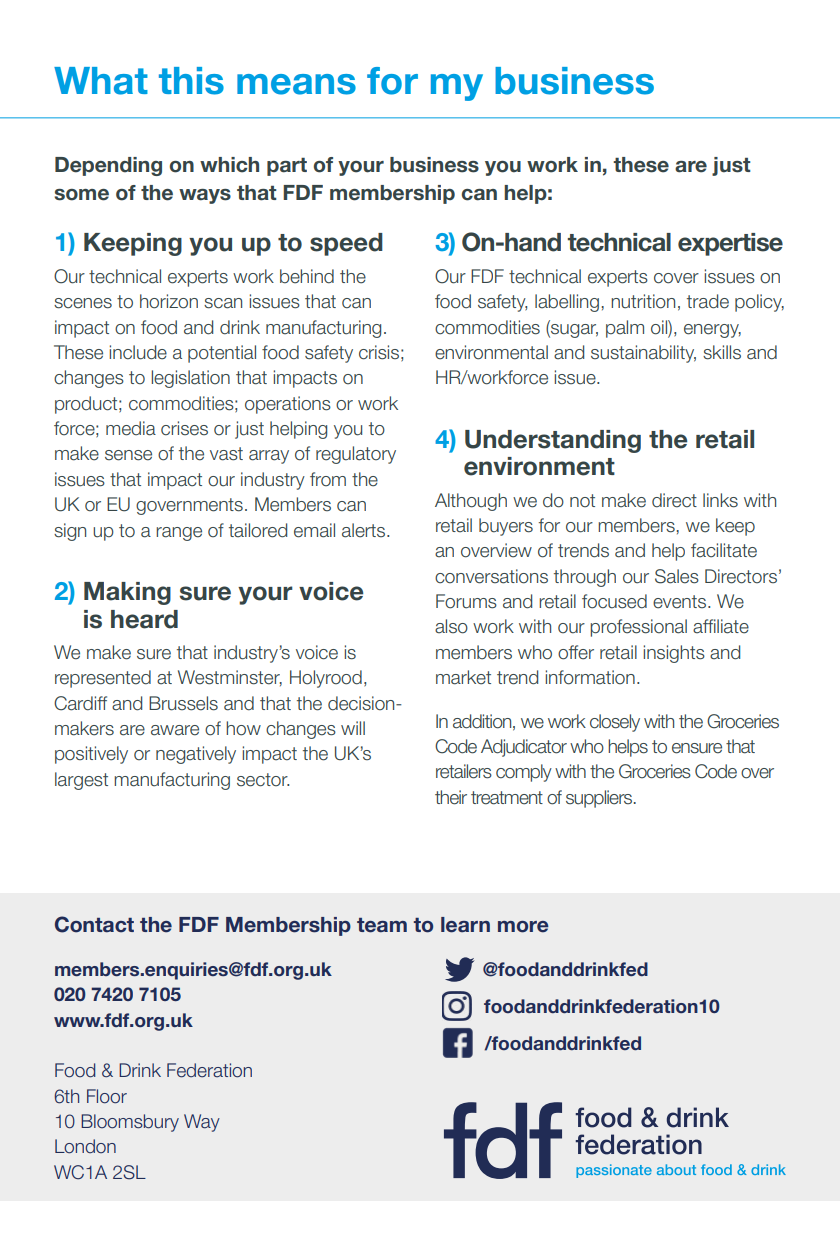  Describe the element at coordinates (191, 81) in the screenshot. I see `this` at that location.
